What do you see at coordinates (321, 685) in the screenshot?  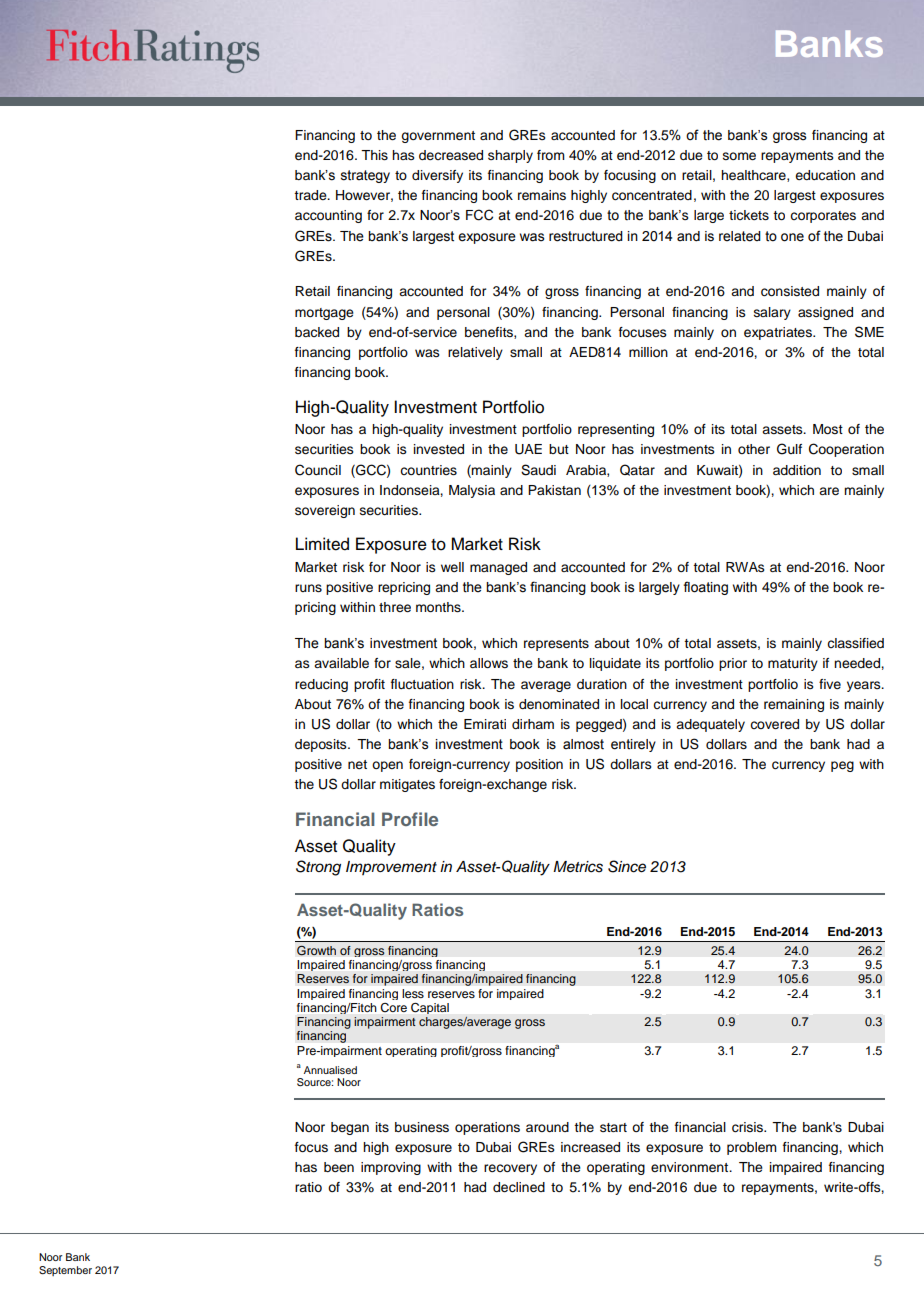 I see `reducing` at bounding box center [321, 685].
